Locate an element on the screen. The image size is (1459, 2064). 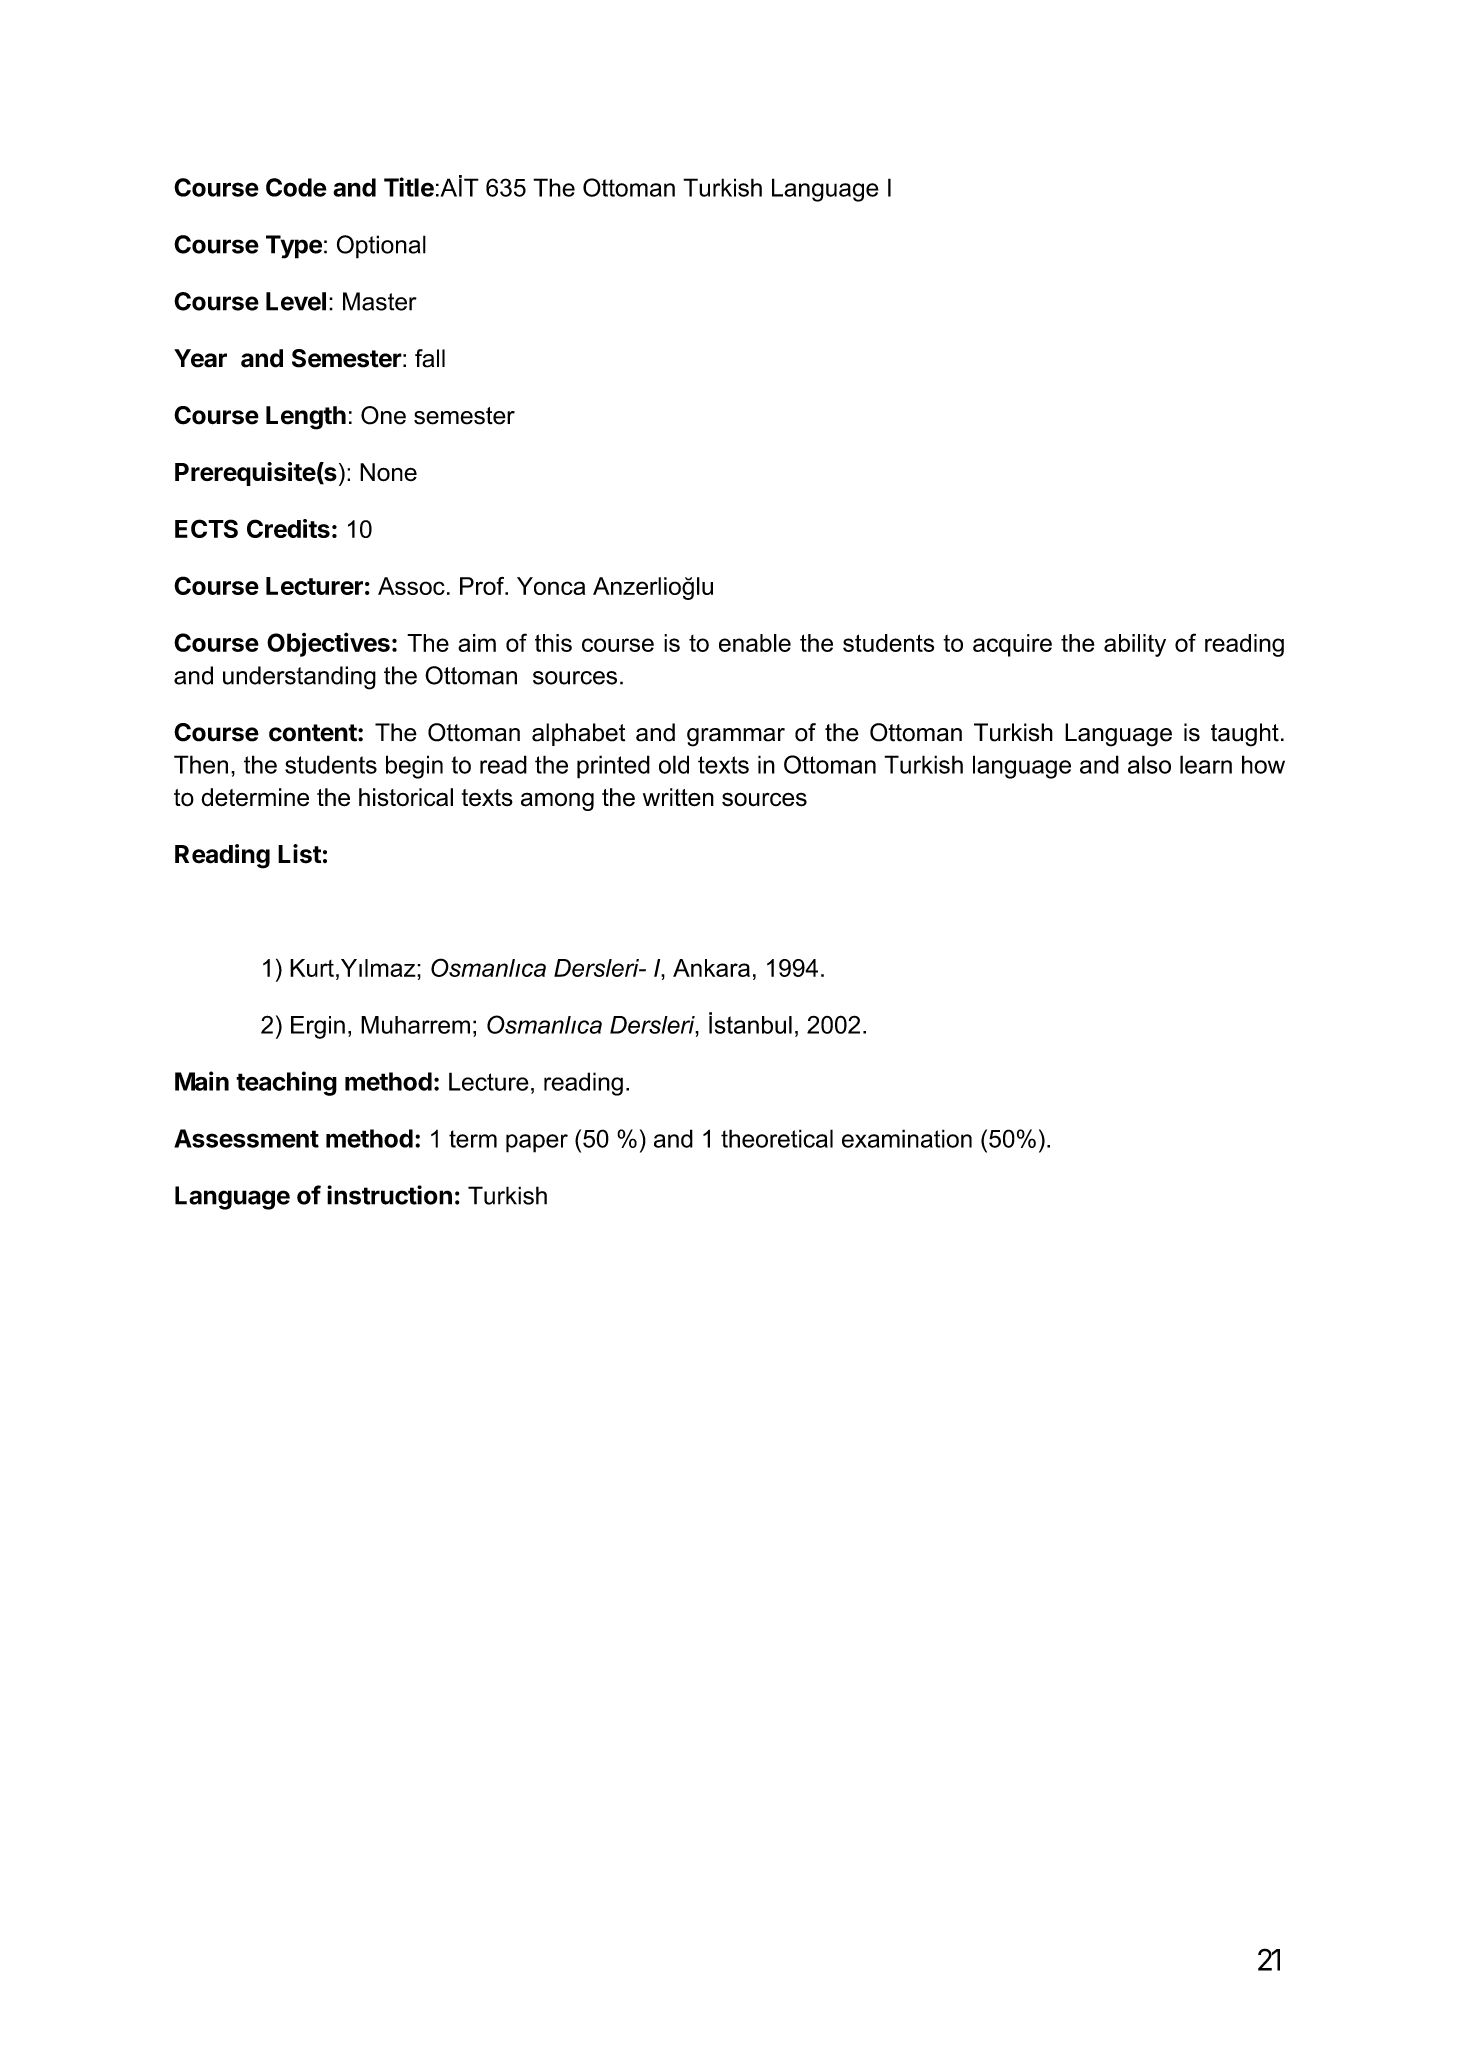
also is located at coordinates (1149, 764).
